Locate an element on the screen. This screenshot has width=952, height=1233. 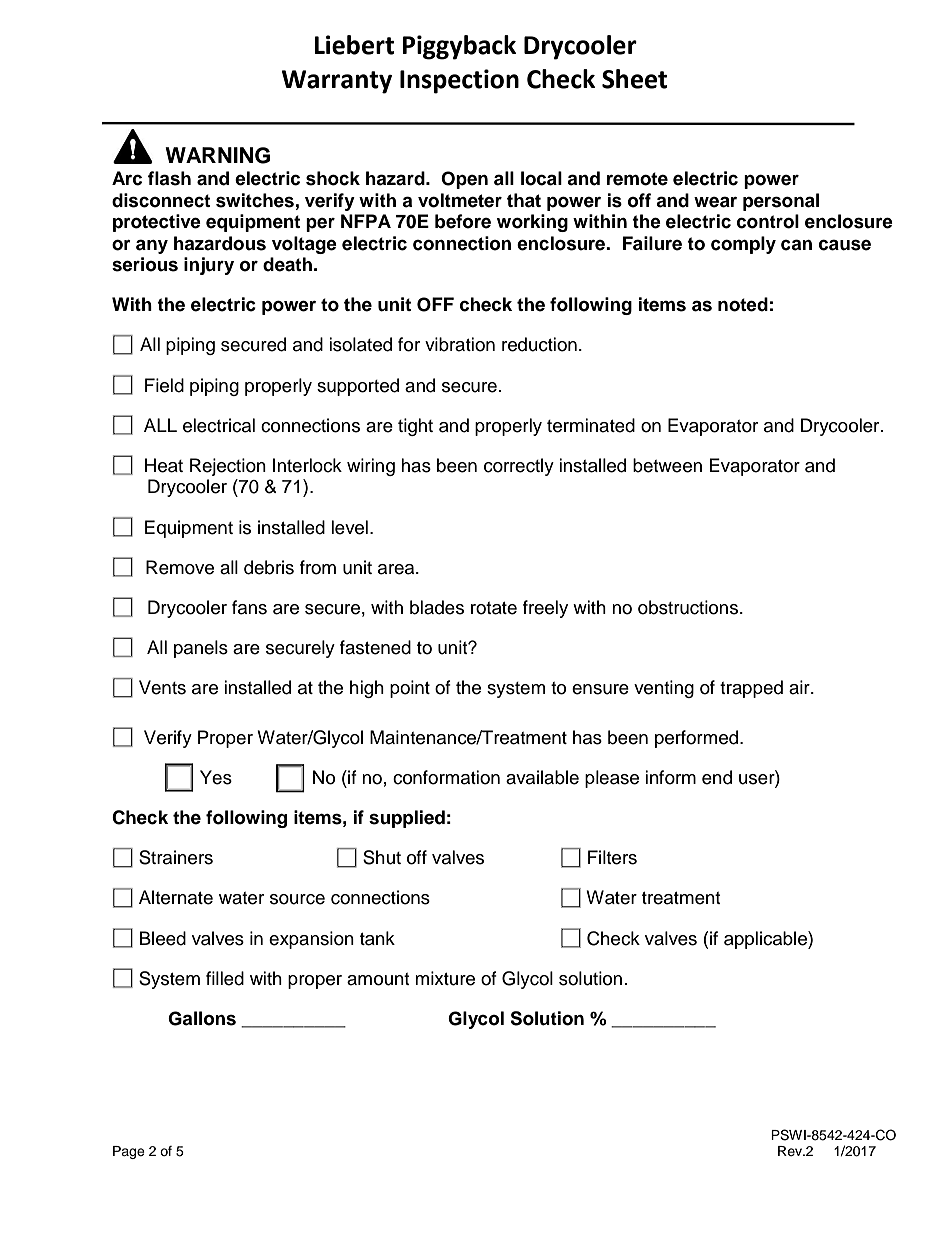
fans is located at coordinates (249, 607).
